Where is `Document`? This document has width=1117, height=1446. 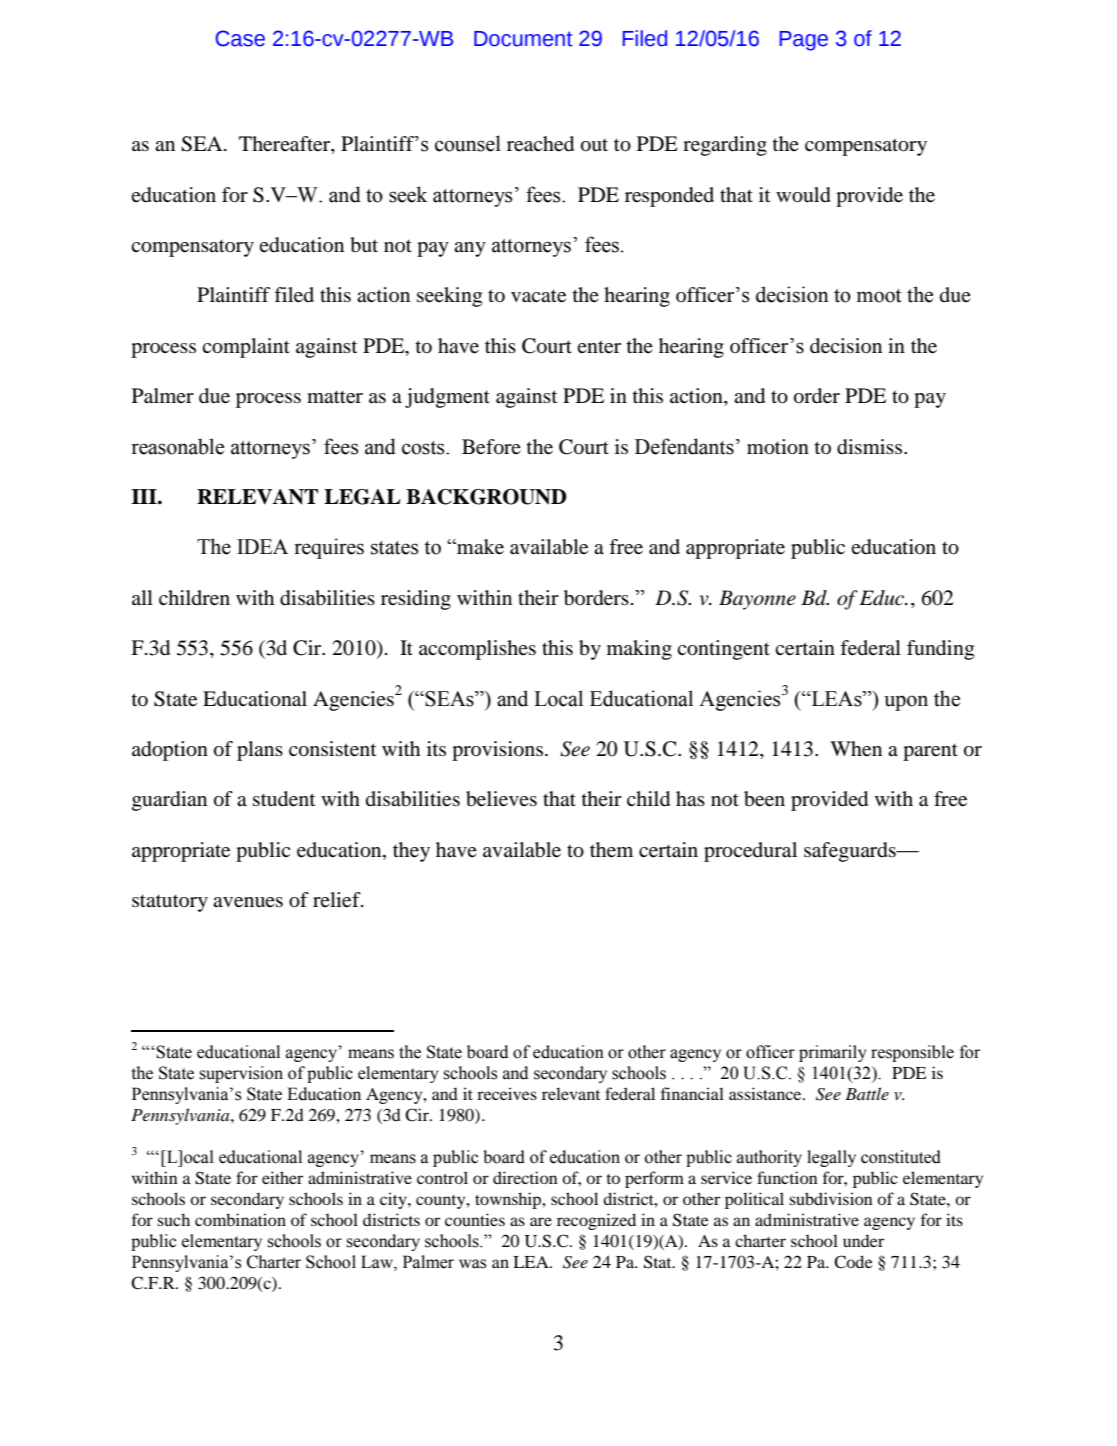 Document is located at coordinates (523, 39).
